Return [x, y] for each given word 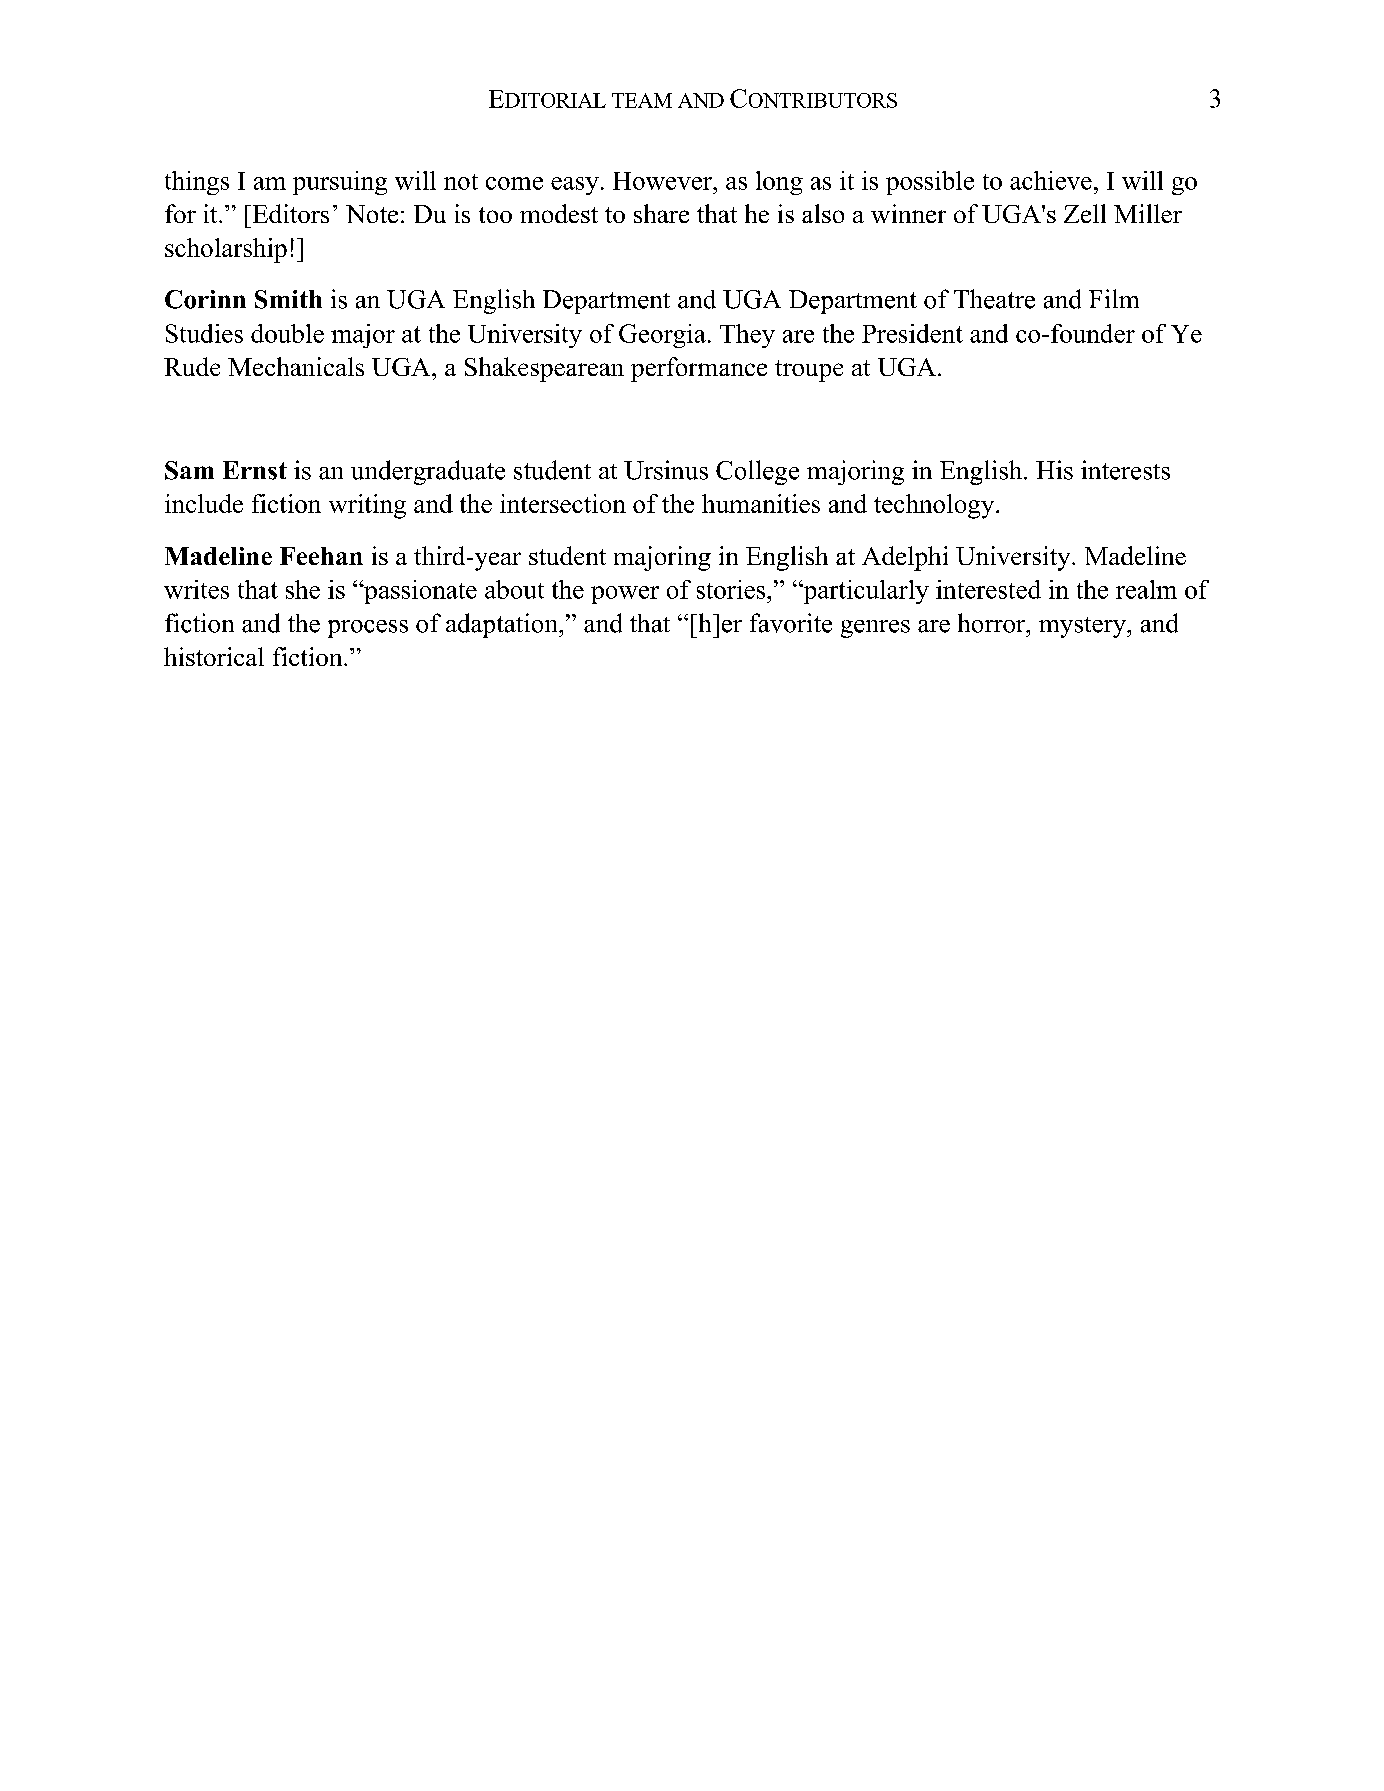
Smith [288, 299]
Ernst [255, 470]
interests [1125, 470]
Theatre [994, 299]
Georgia [662, 336]
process [368, 629]
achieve [1051, 180]
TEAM [642, 100]
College [757, 472]
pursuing [340, 183]
